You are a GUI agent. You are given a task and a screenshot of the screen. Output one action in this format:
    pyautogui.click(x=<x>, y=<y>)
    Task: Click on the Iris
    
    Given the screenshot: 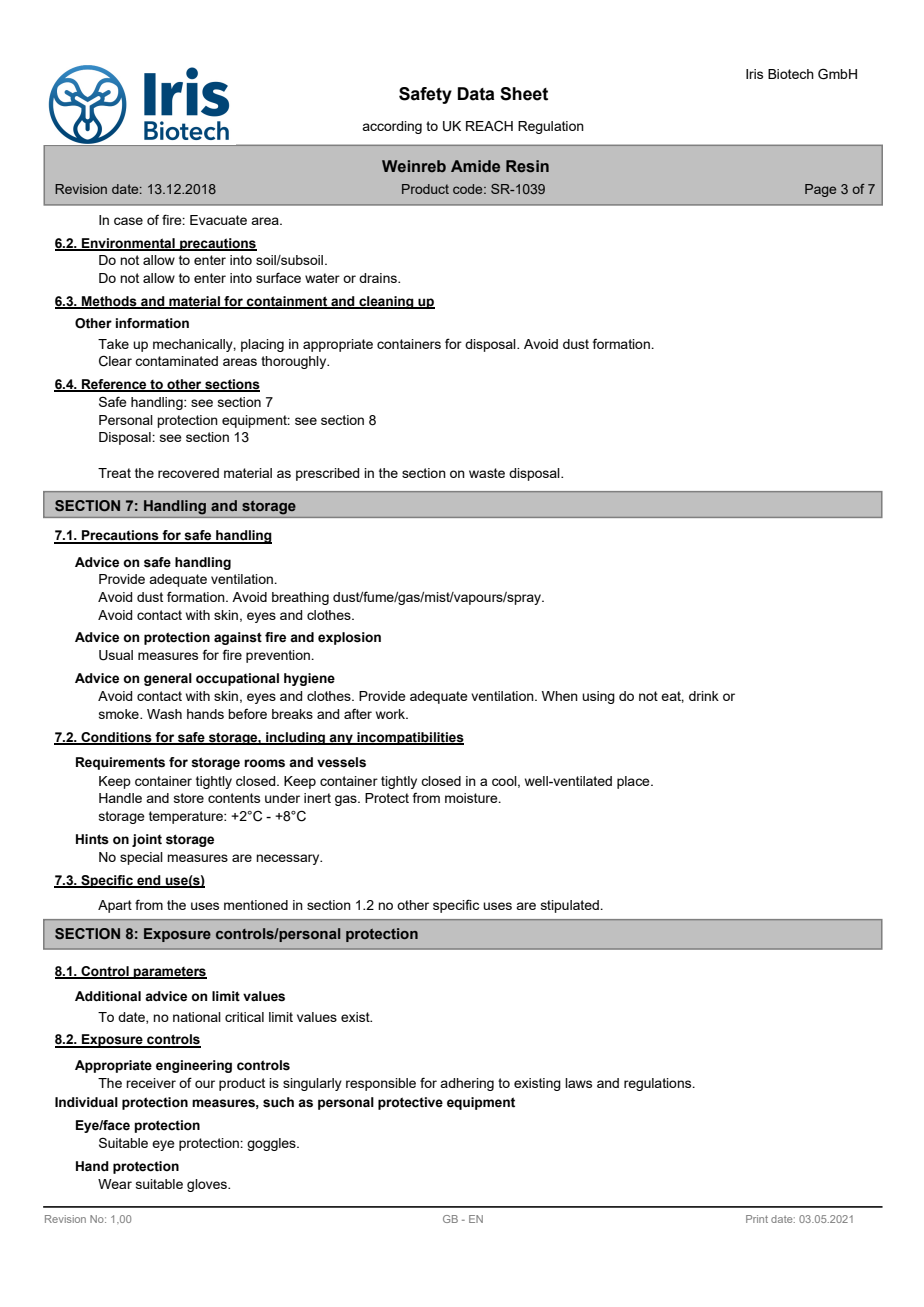 What is the action you would take?
    pyautogui.click(x=754, y=74)
